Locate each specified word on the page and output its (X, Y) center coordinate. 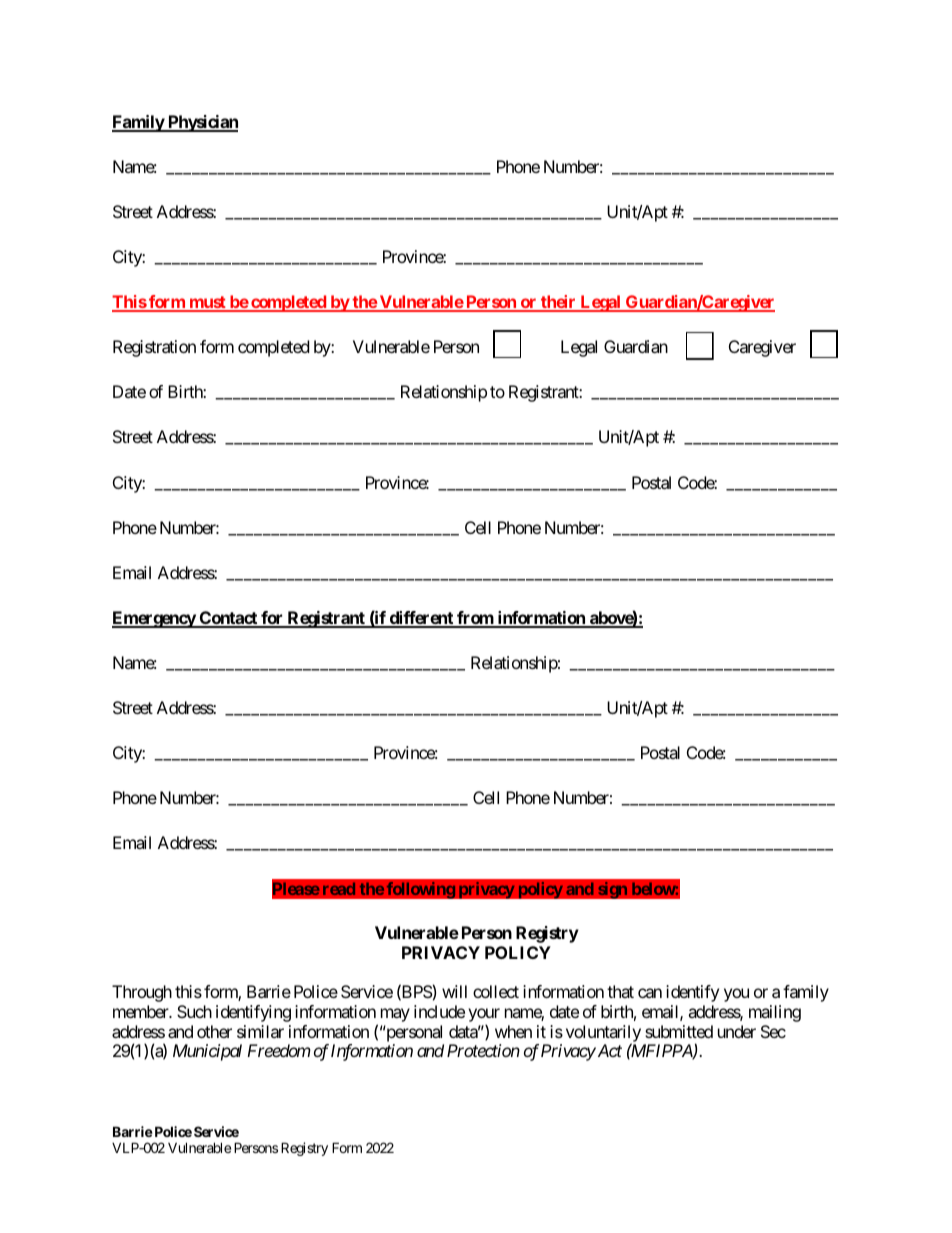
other (214, 1031)
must (207, 303)
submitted (679, 1031)
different (421, 619)
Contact (228, 619)
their (558, 303)
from (475, 619)
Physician (202, 123)
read (339, 889)
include (439, 1011)
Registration (154, 348)
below (654, 889)
